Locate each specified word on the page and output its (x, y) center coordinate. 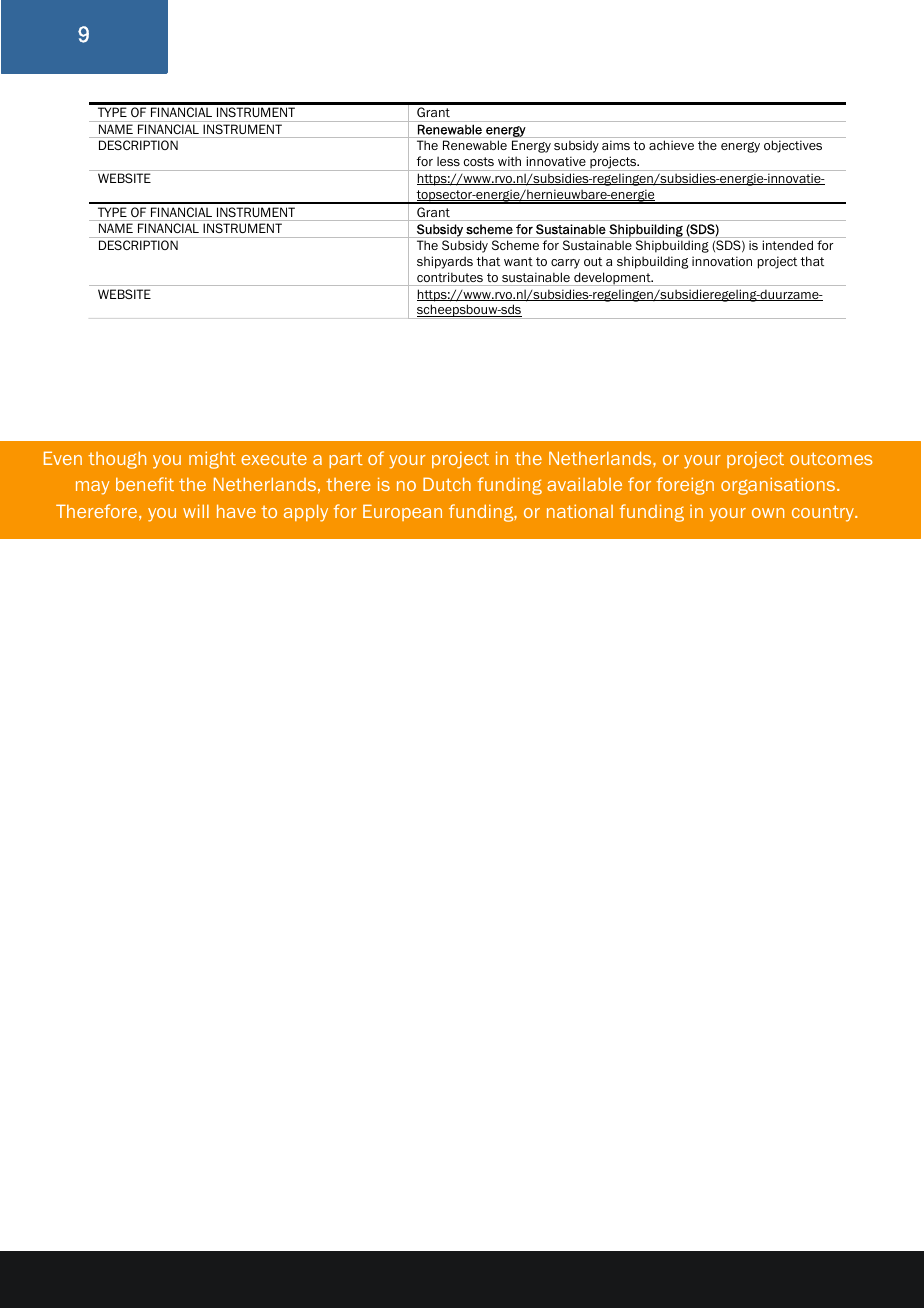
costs (479, 161)
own (768, 513)
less (448, 161)
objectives (793, 146)
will (196, 511)
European (402, 512)
